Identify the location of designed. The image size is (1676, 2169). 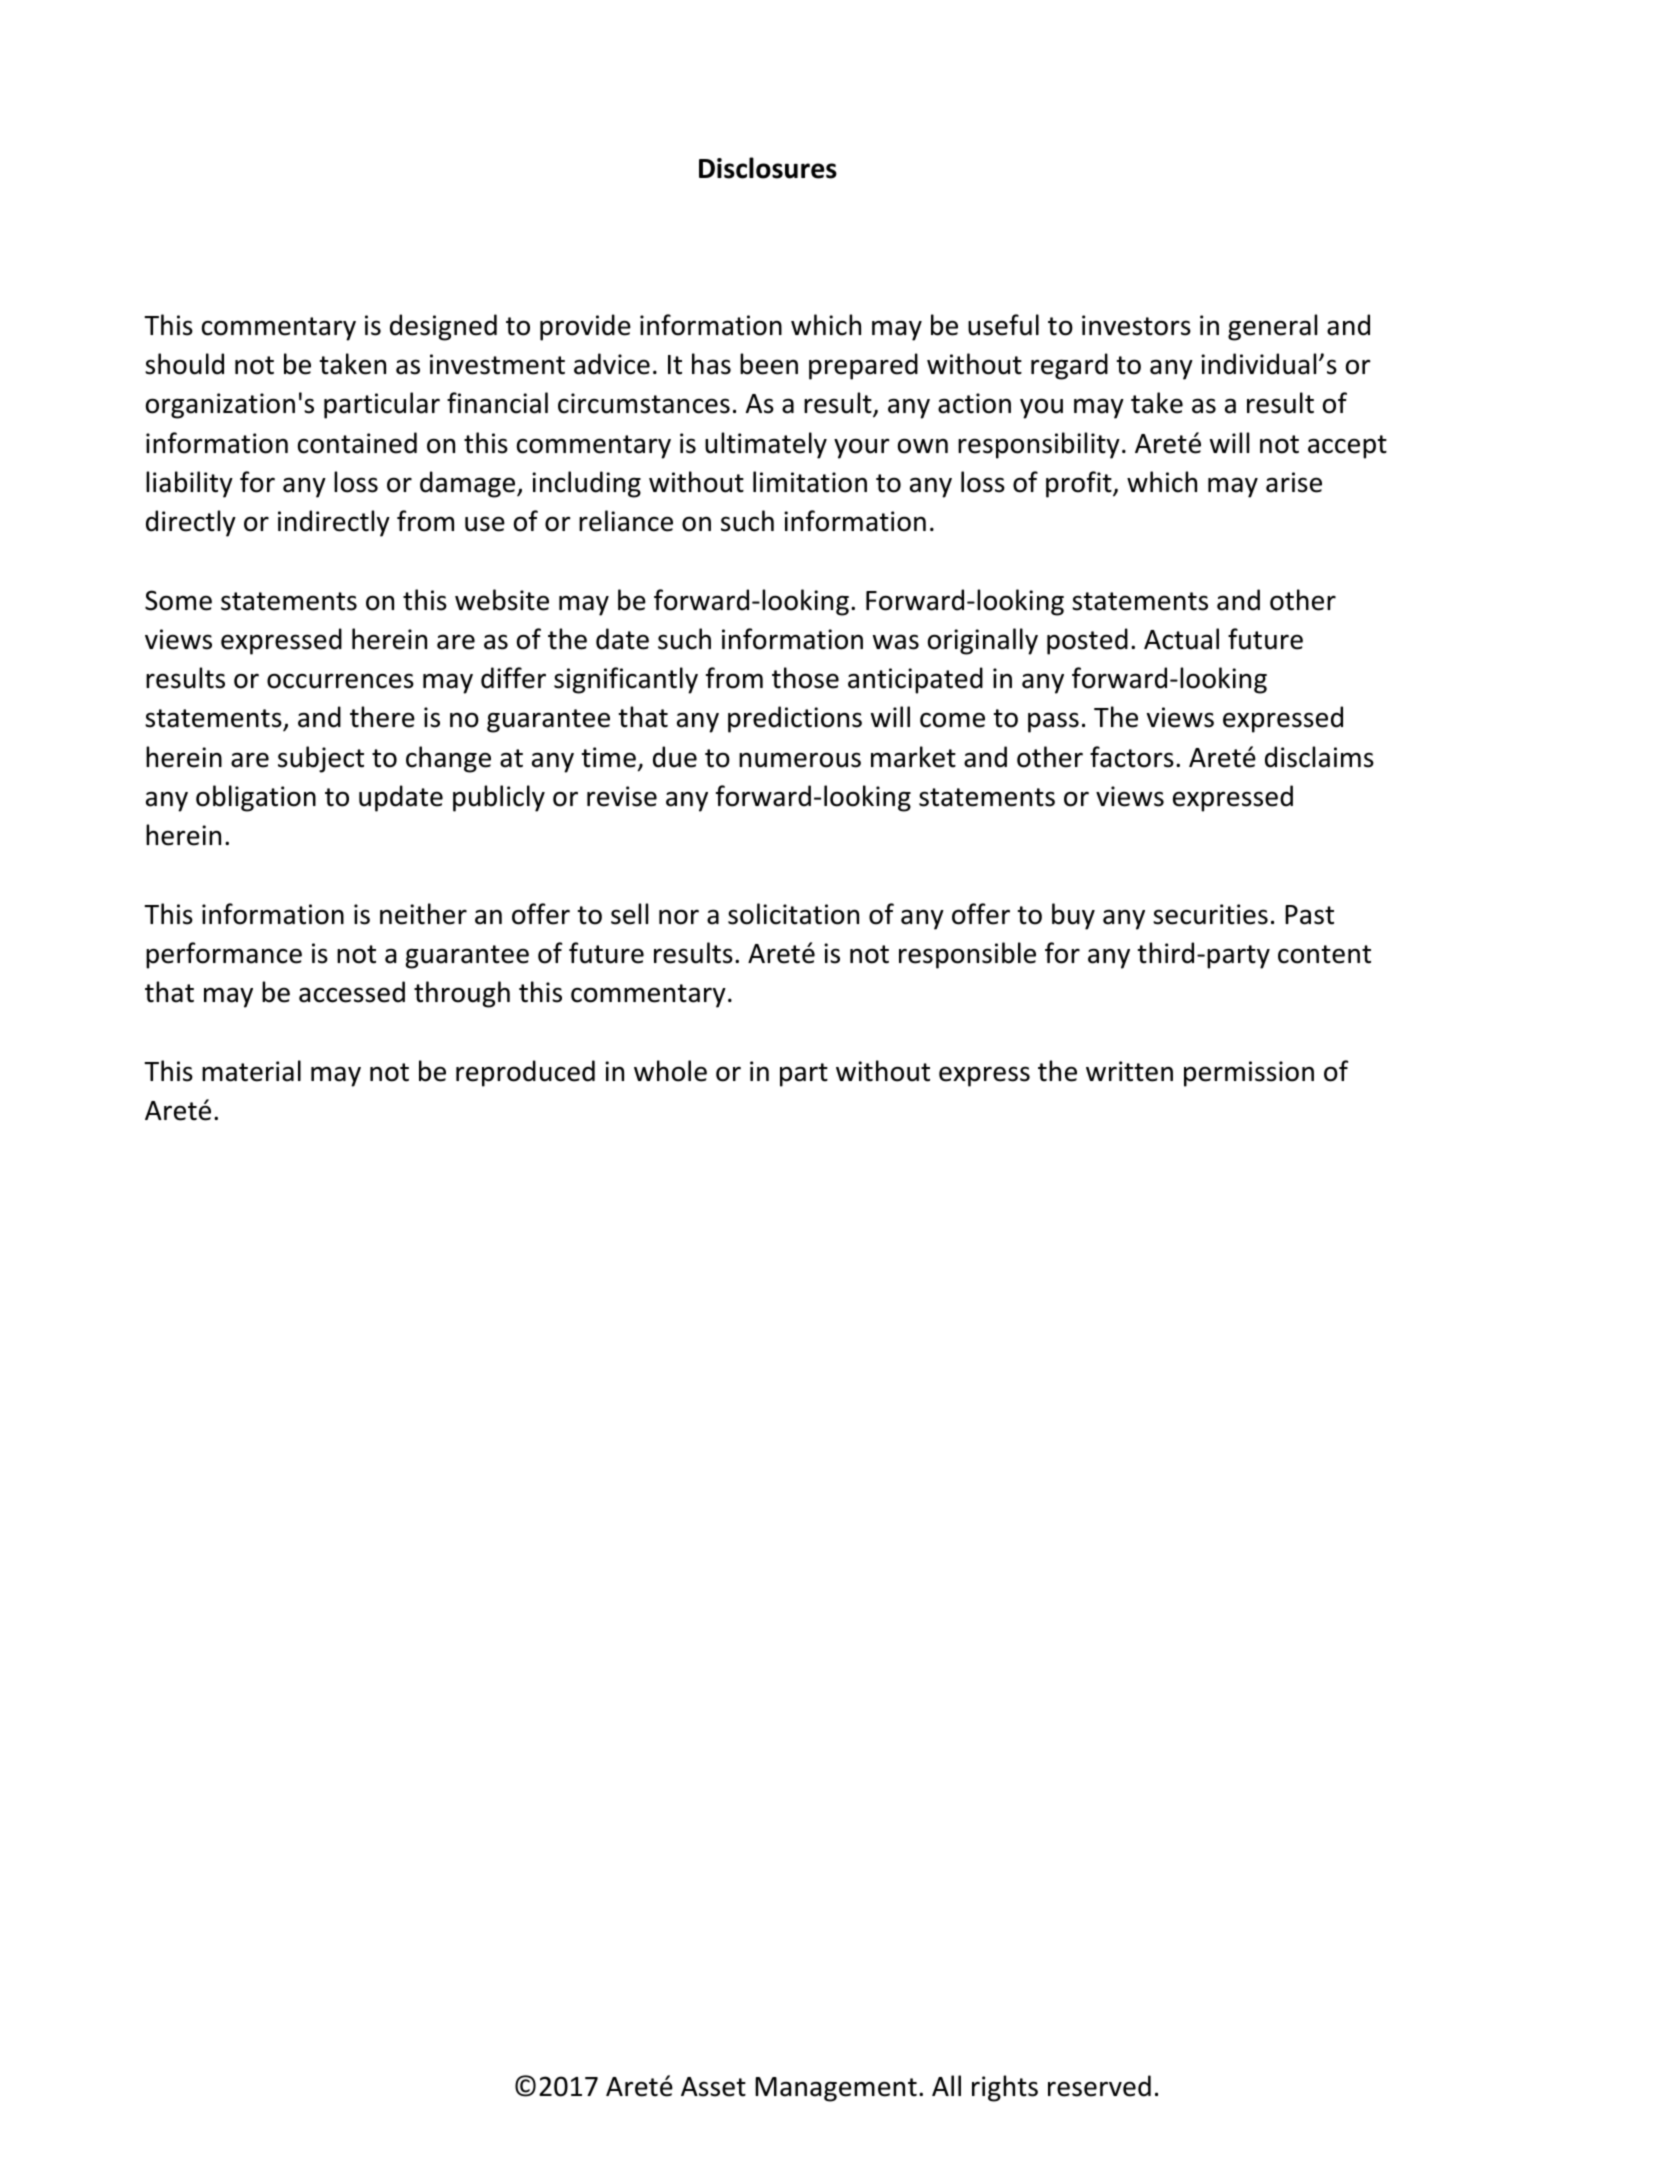
(443, 327).
